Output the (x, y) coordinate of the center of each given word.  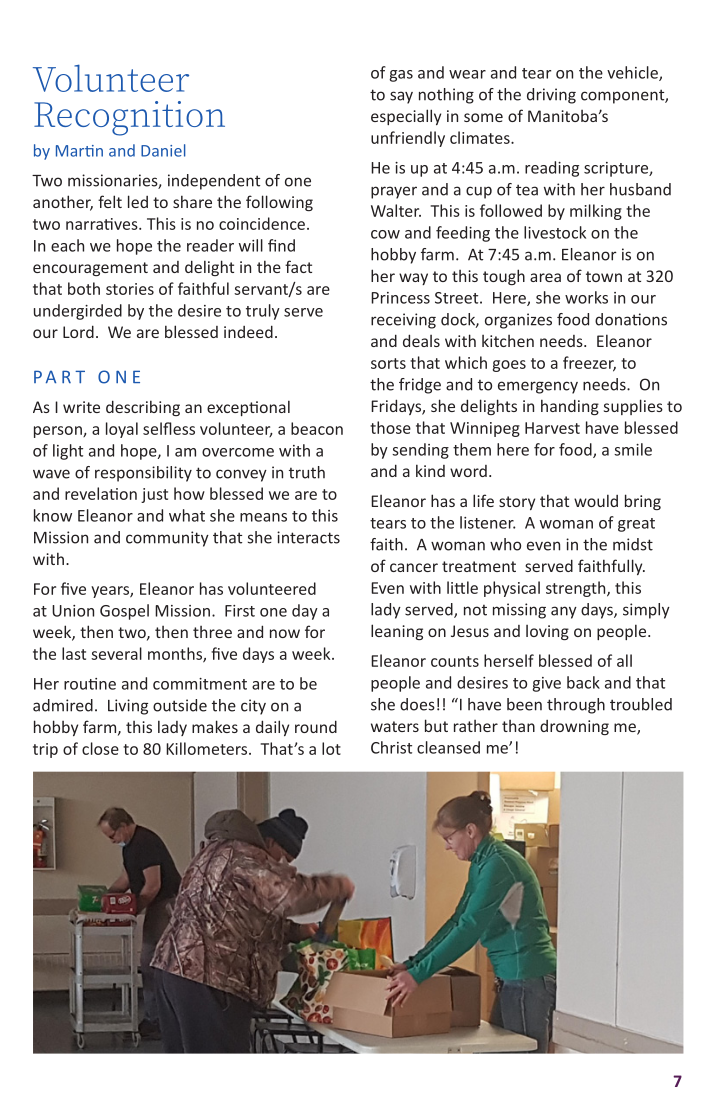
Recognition (129, 118)
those (390, 427)
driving (551, 96)
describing (143, 408)
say (401, 97)
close (100, 748)
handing (570, 407)
